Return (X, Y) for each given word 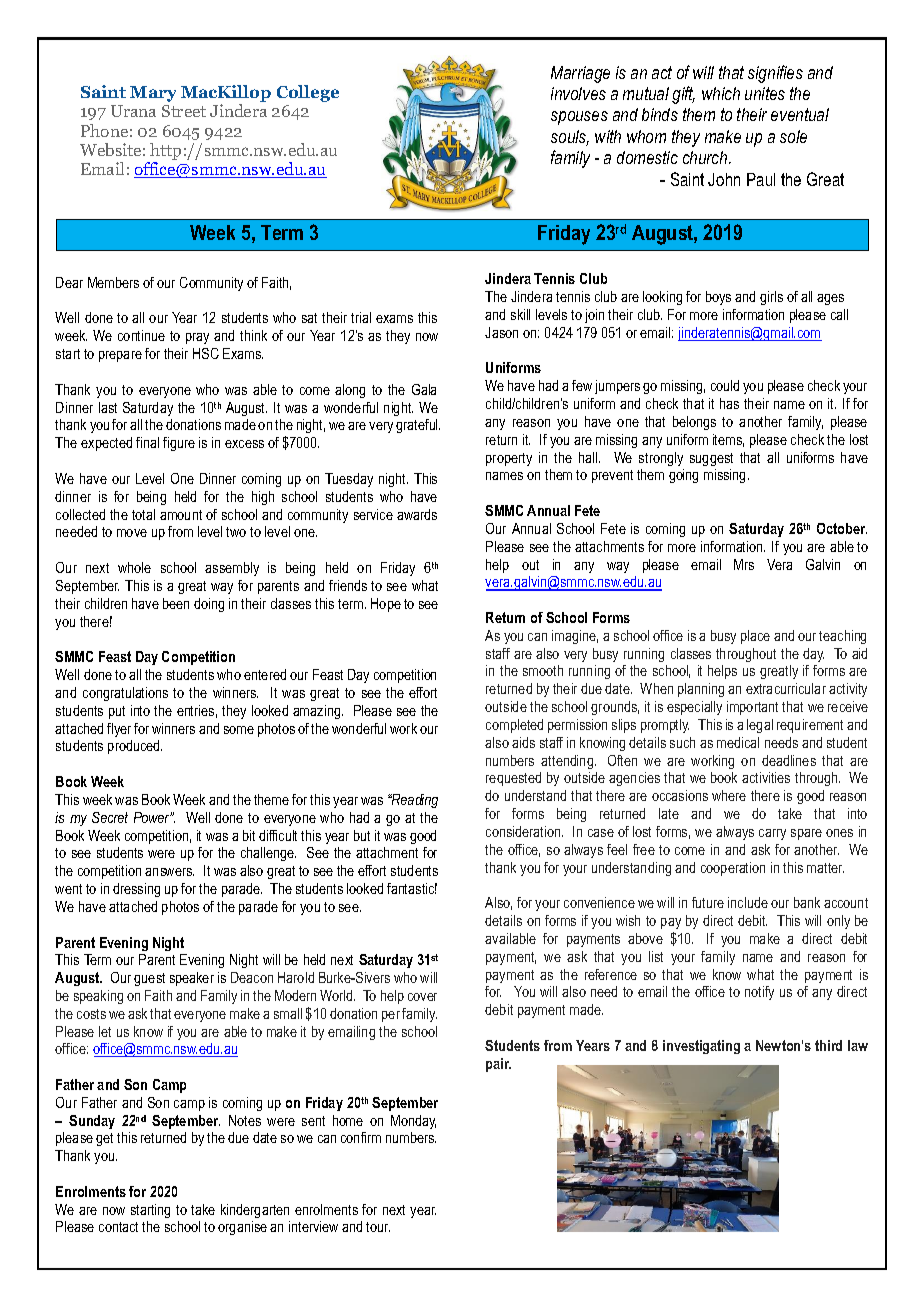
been (176, 603)
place (755, 637)
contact (118, 1227)
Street (184, 111)
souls (570, 138)
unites (765, 93)
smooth (543, 670)
